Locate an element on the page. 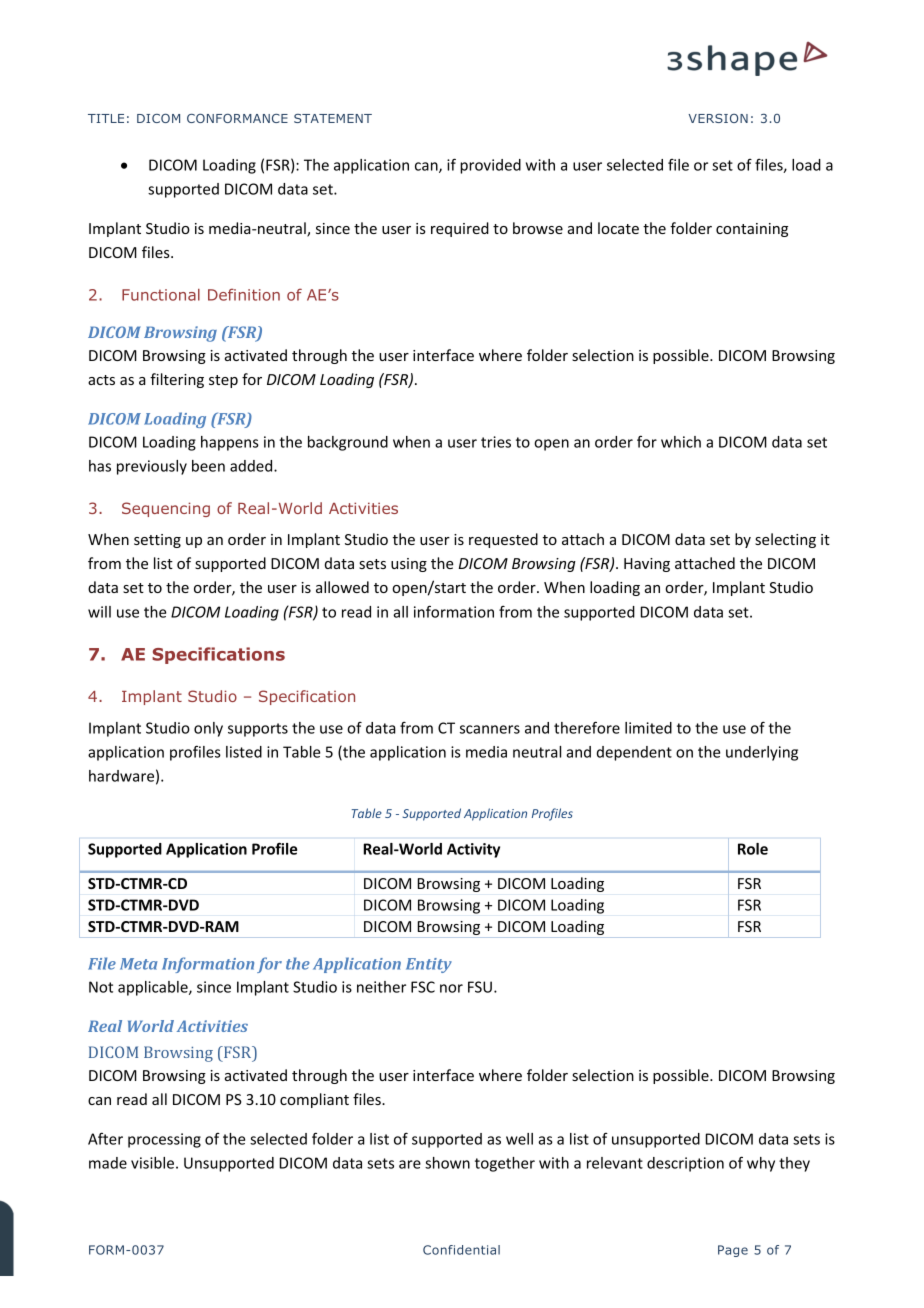 The image size is (924, 1308). VERSION is located at coordinates (718, 118).
